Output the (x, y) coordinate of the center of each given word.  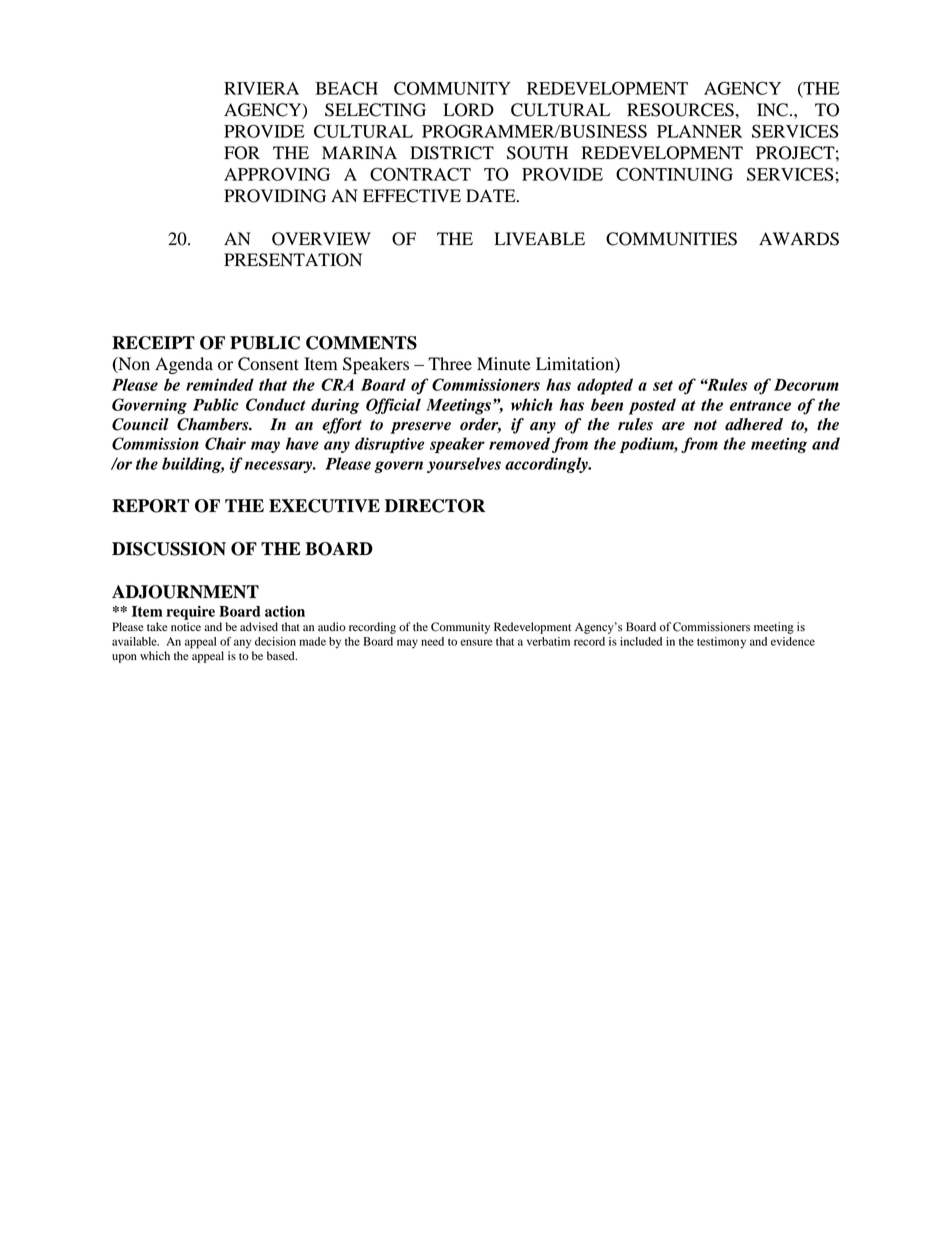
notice (186, 626)
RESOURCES (680, 110)
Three (450, 364)
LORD (468, 110)
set (663, 385)
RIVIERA (261, 88)
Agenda (184, 365)
